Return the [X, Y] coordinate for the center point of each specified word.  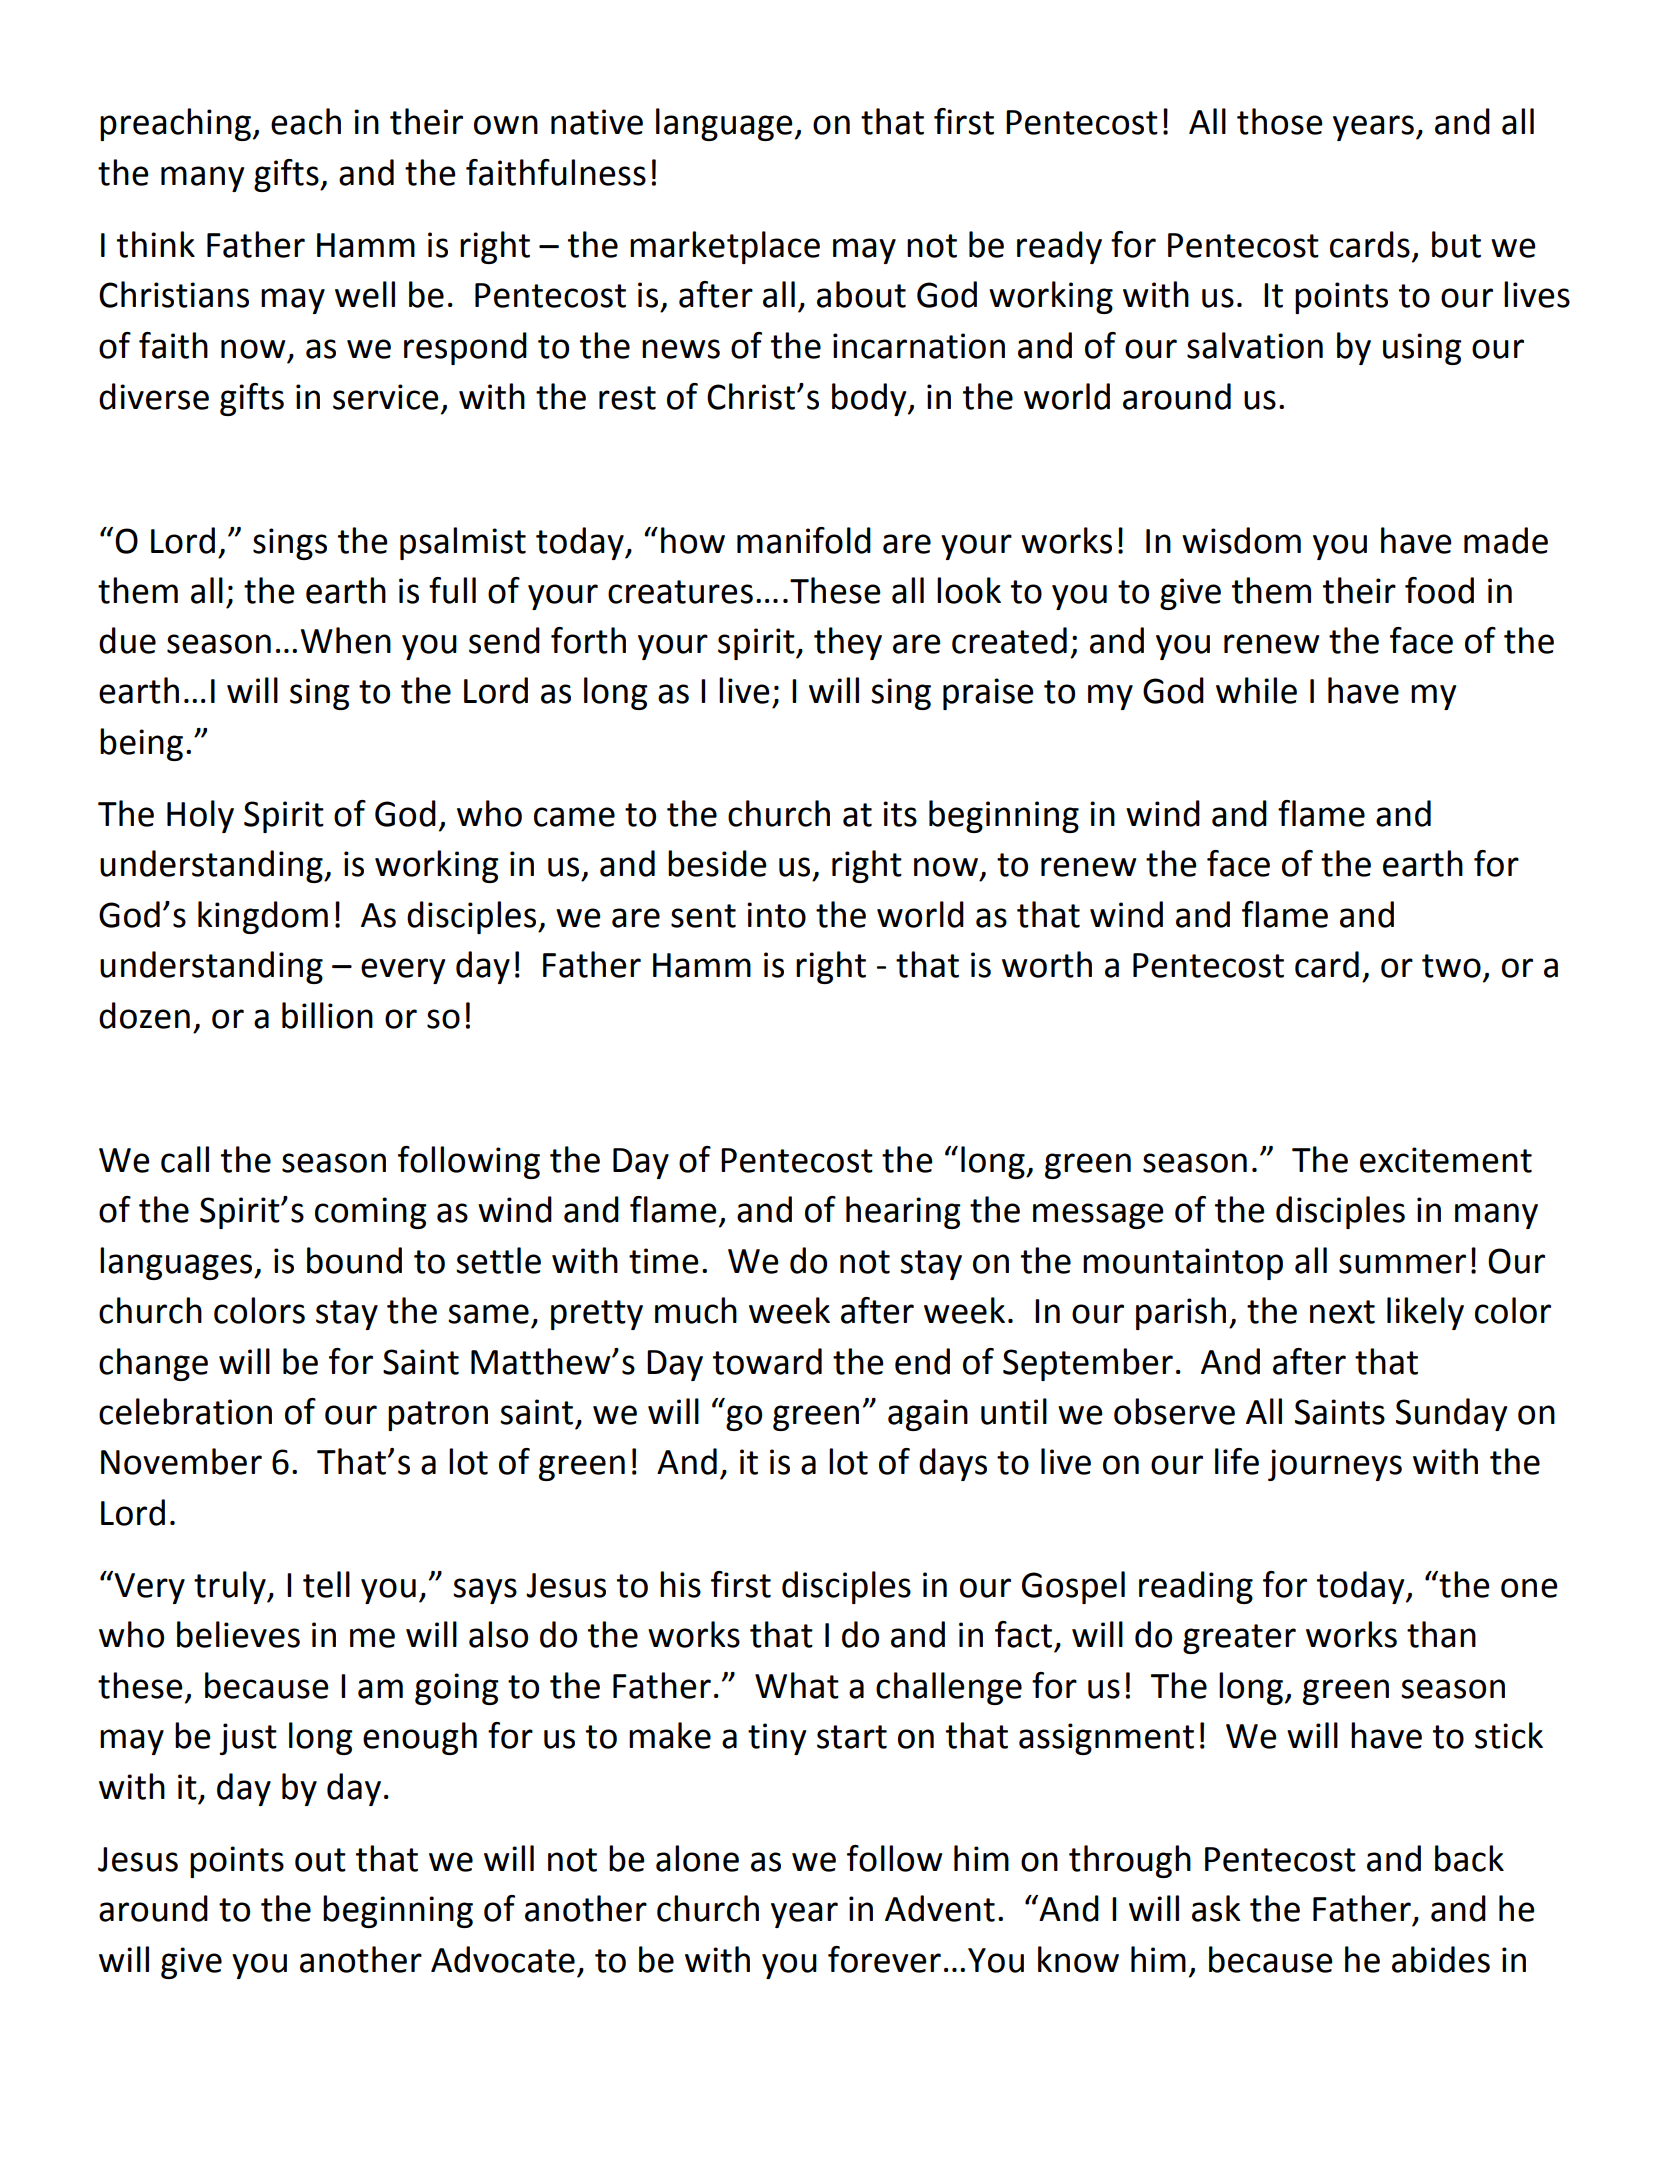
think [156, 244]
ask [1216, 1908]
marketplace [725, 247]
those [1280, 121]
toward [767, 1361]
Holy [200, 816]
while [1256, 690]
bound [354, 1260]
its [900, 814]
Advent [940, 1908]
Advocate [503, 1959]
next [1342, 1312]
